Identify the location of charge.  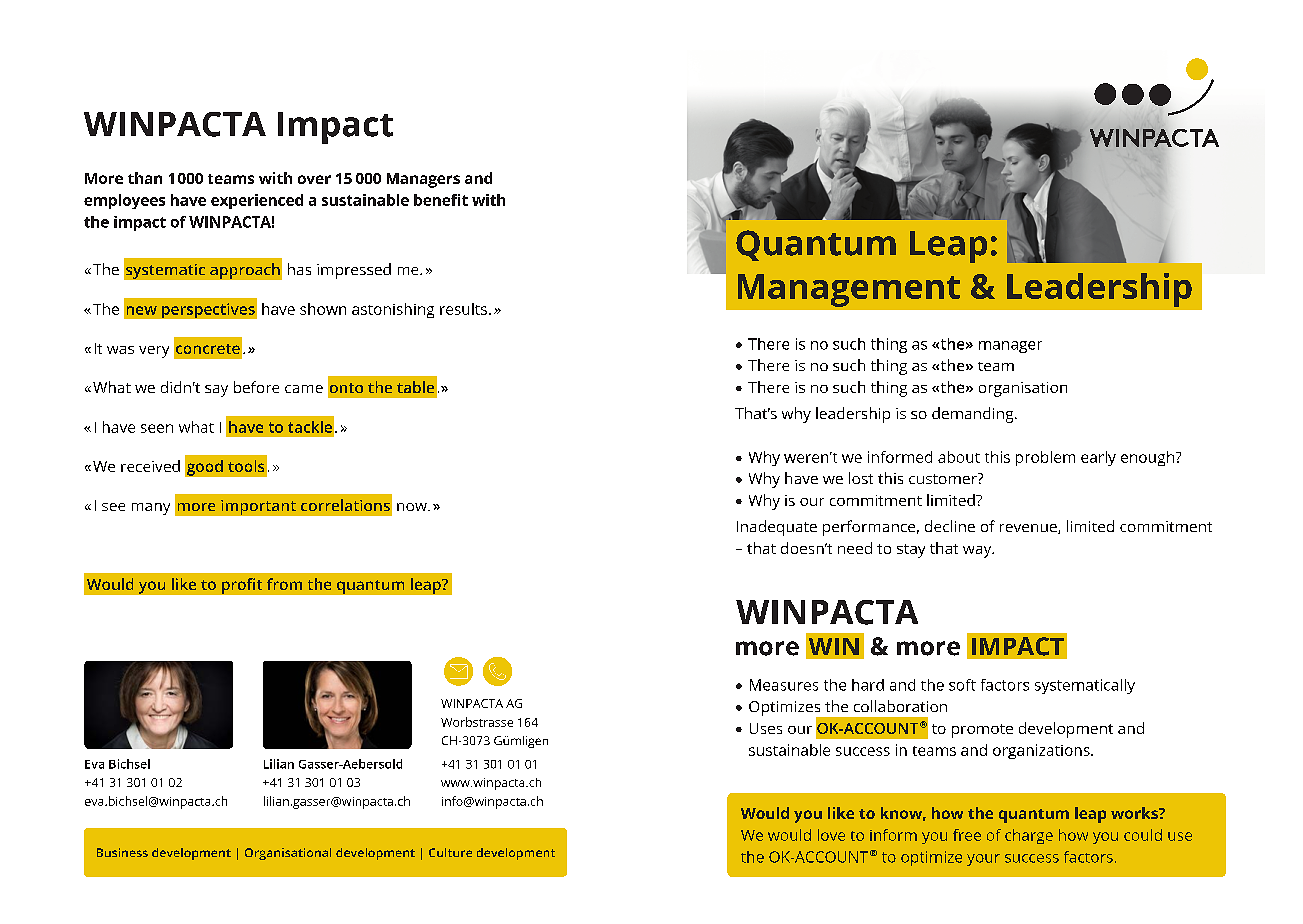
(1029, 836).
